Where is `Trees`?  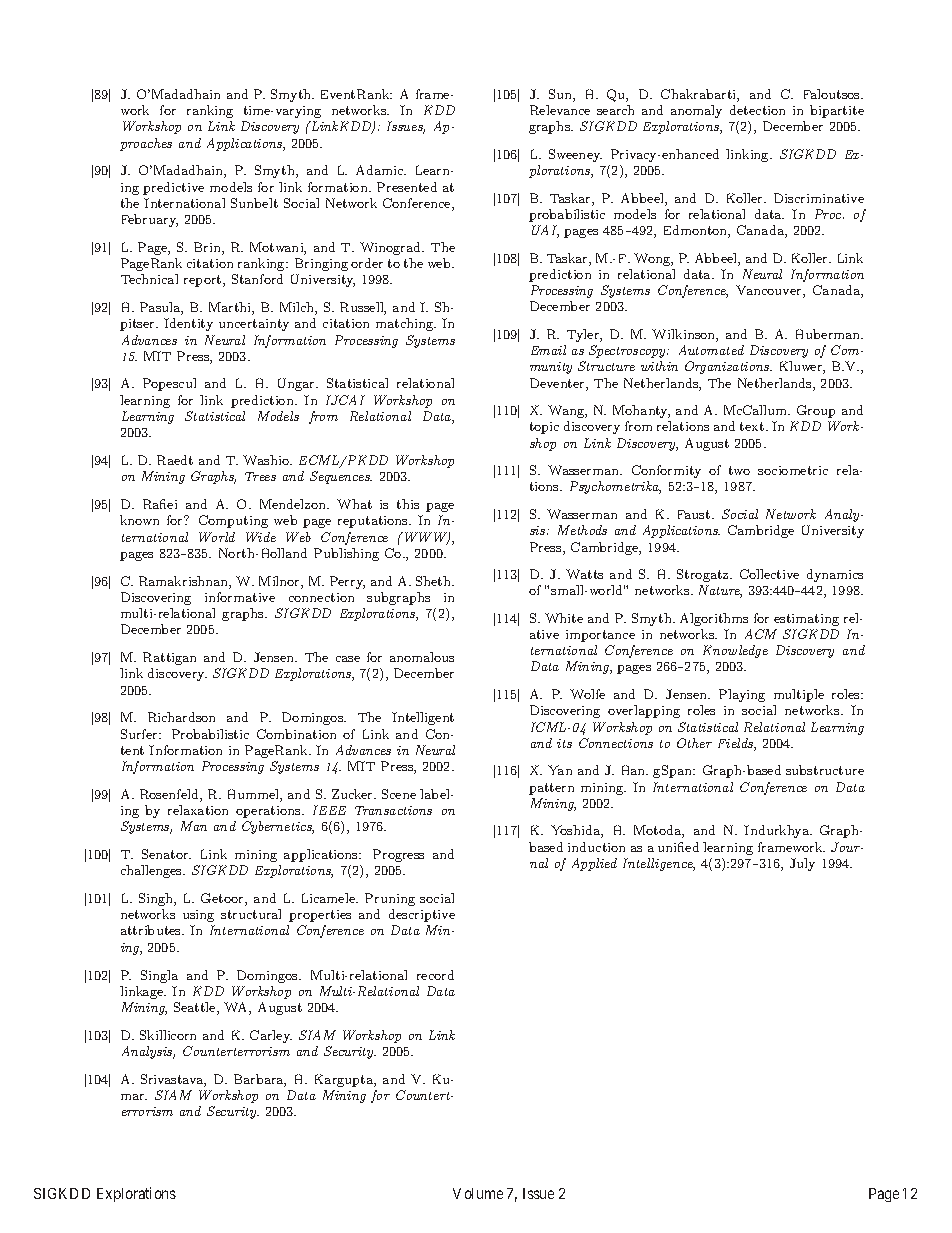 Trees is located at coordinates (260, 476).
